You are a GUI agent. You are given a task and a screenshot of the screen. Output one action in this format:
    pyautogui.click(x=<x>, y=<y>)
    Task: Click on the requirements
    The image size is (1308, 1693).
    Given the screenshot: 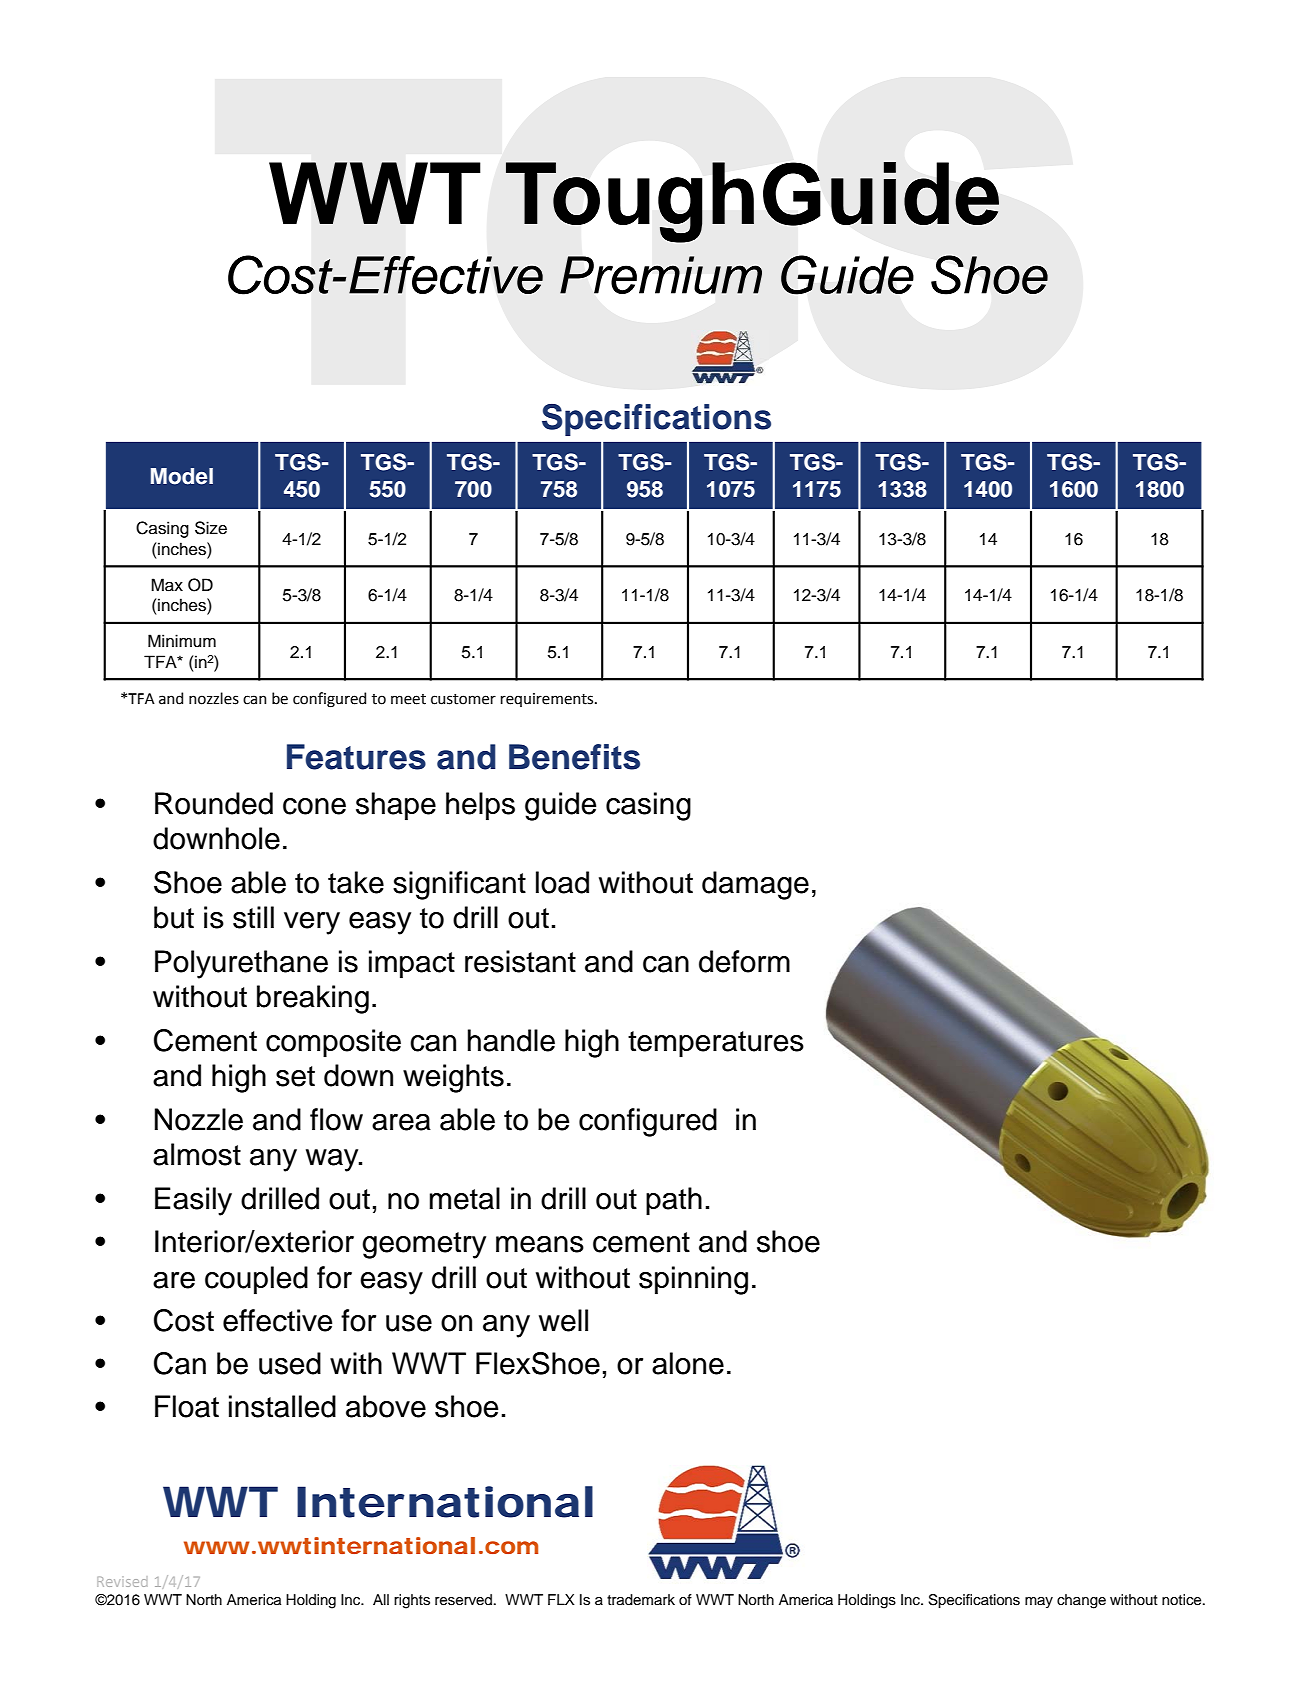 What is the action you would take?
    pyautogui.click(x=548, y=700)
